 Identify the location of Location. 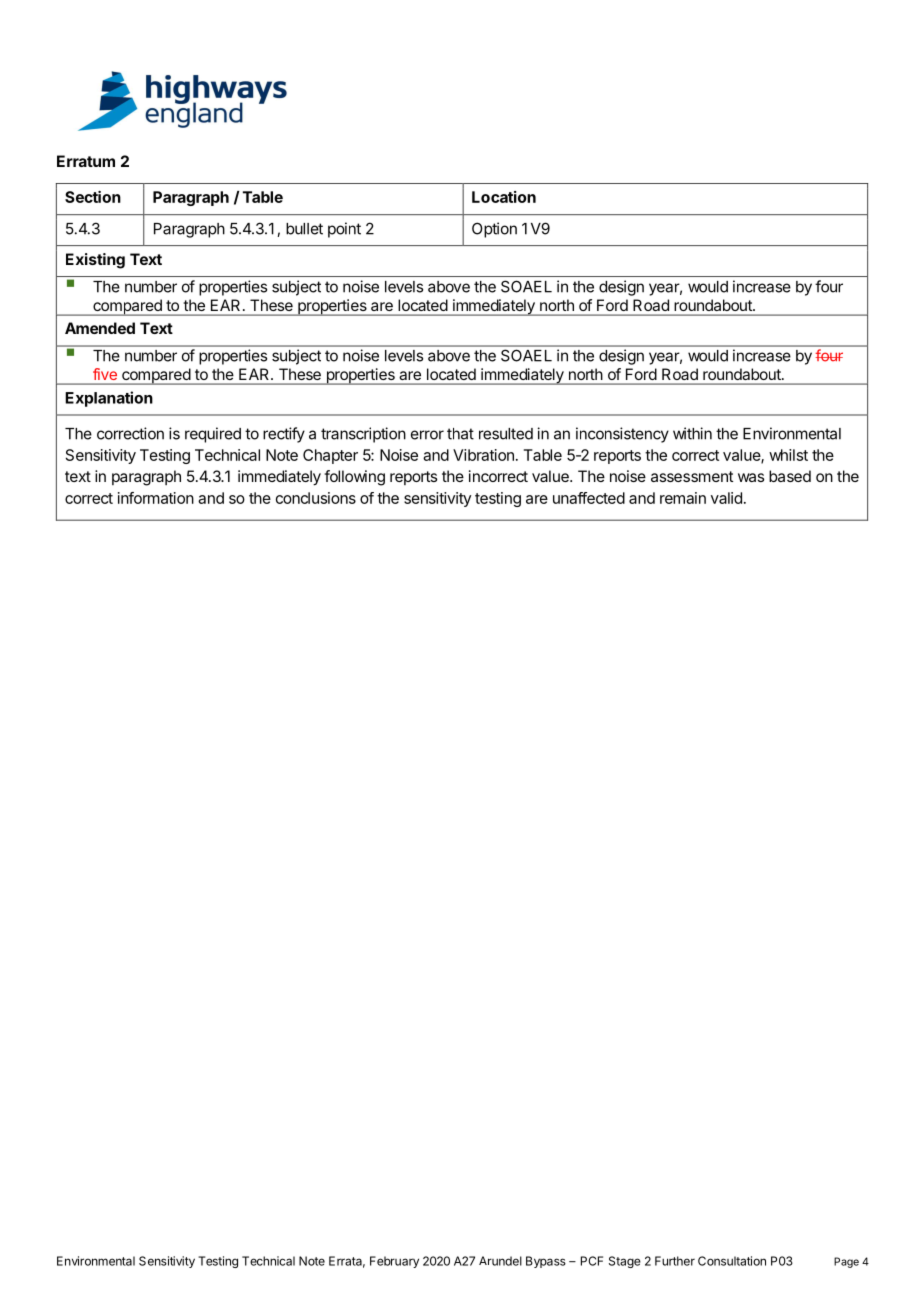
(504, 197).
